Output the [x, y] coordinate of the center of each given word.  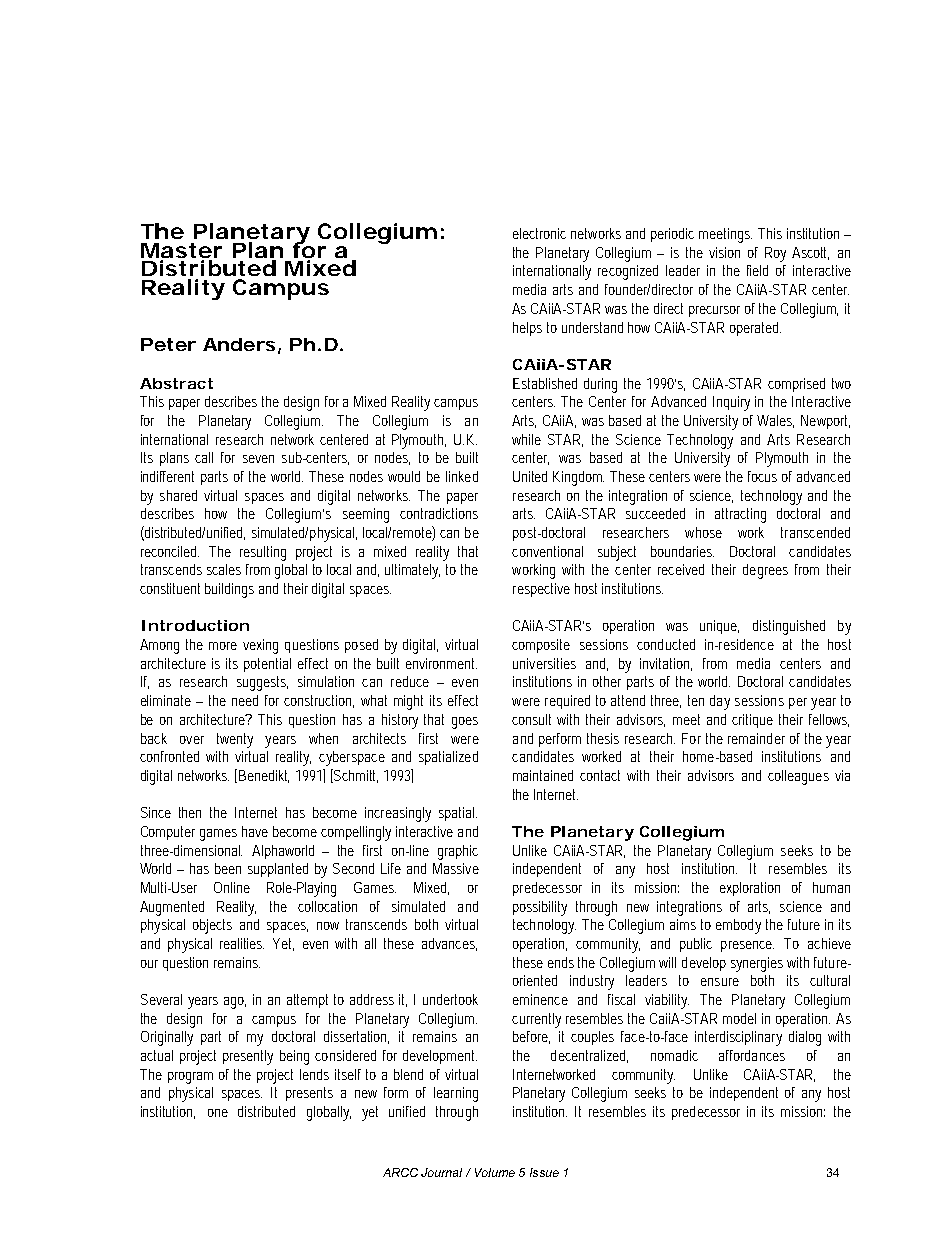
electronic [539, 233]
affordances [752, 1055]
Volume [495, 1172]
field [757, 270]
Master [181, 250]
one [218, 1113]
